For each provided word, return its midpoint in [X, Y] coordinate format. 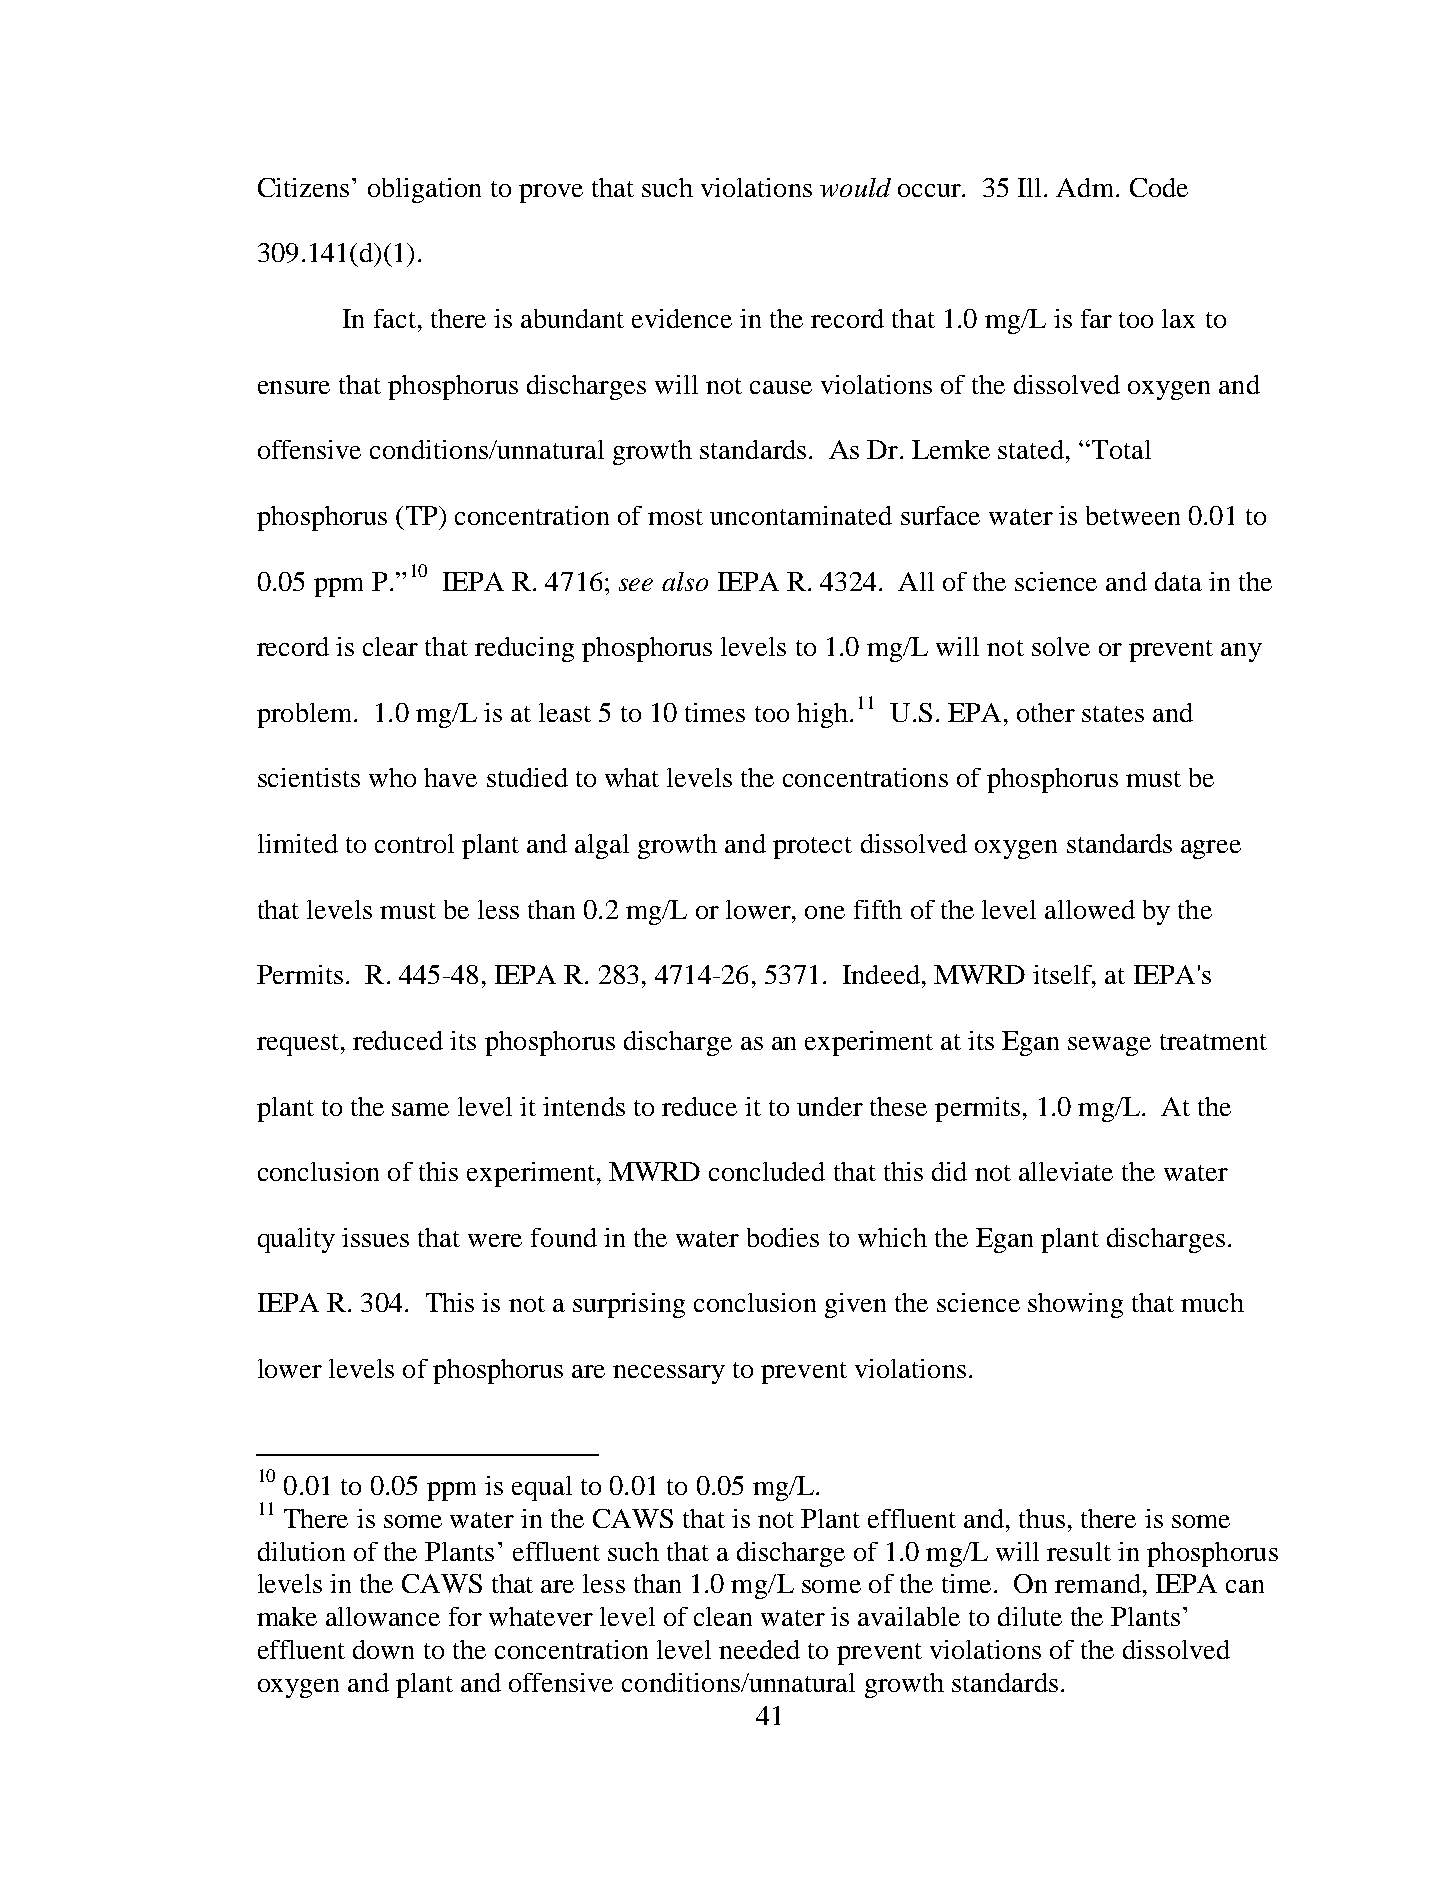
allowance [383, 1616]
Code [1159, 187]
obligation [424, 190]
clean [723, 1616]
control [414, 843]
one [825, 912]
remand [1098, 1583]
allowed [1090, 909]
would [855, 187]
